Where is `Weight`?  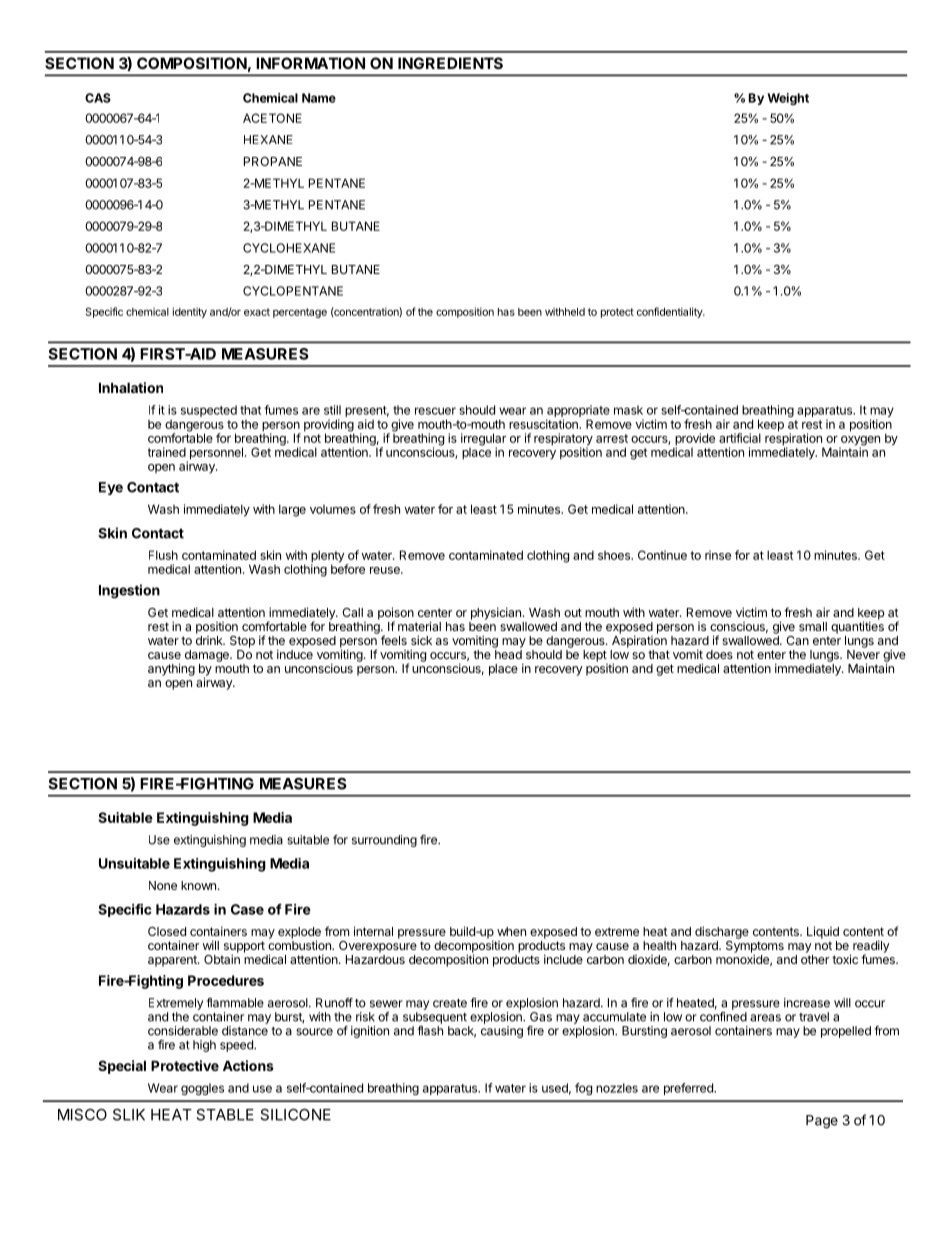
Weight is located at coordinates (788, 99).
